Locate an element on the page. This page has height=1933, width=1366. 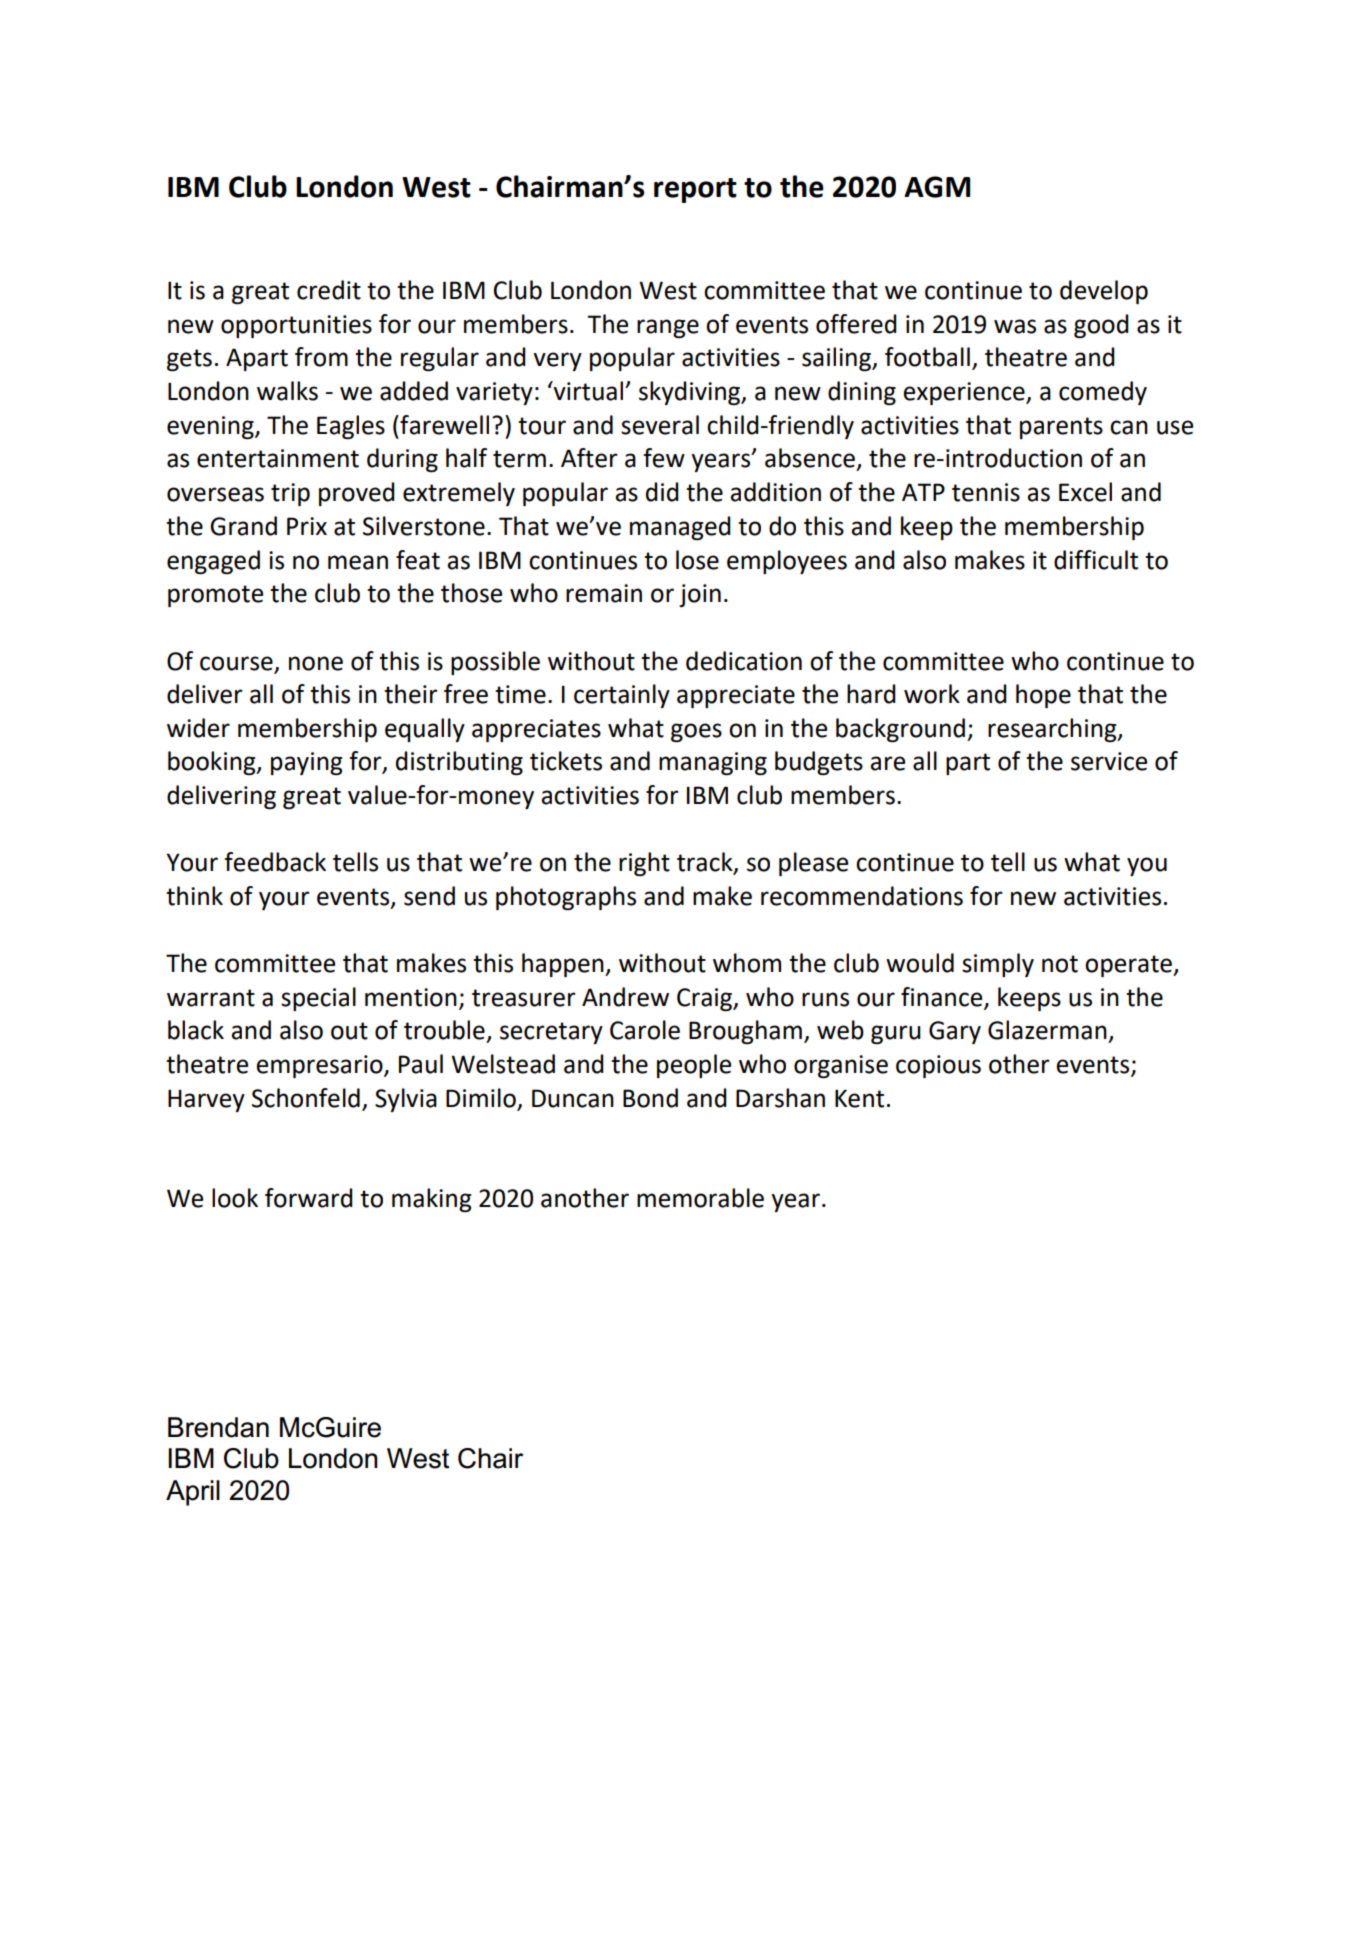
memorable is located at coordinates (700, 1198).
